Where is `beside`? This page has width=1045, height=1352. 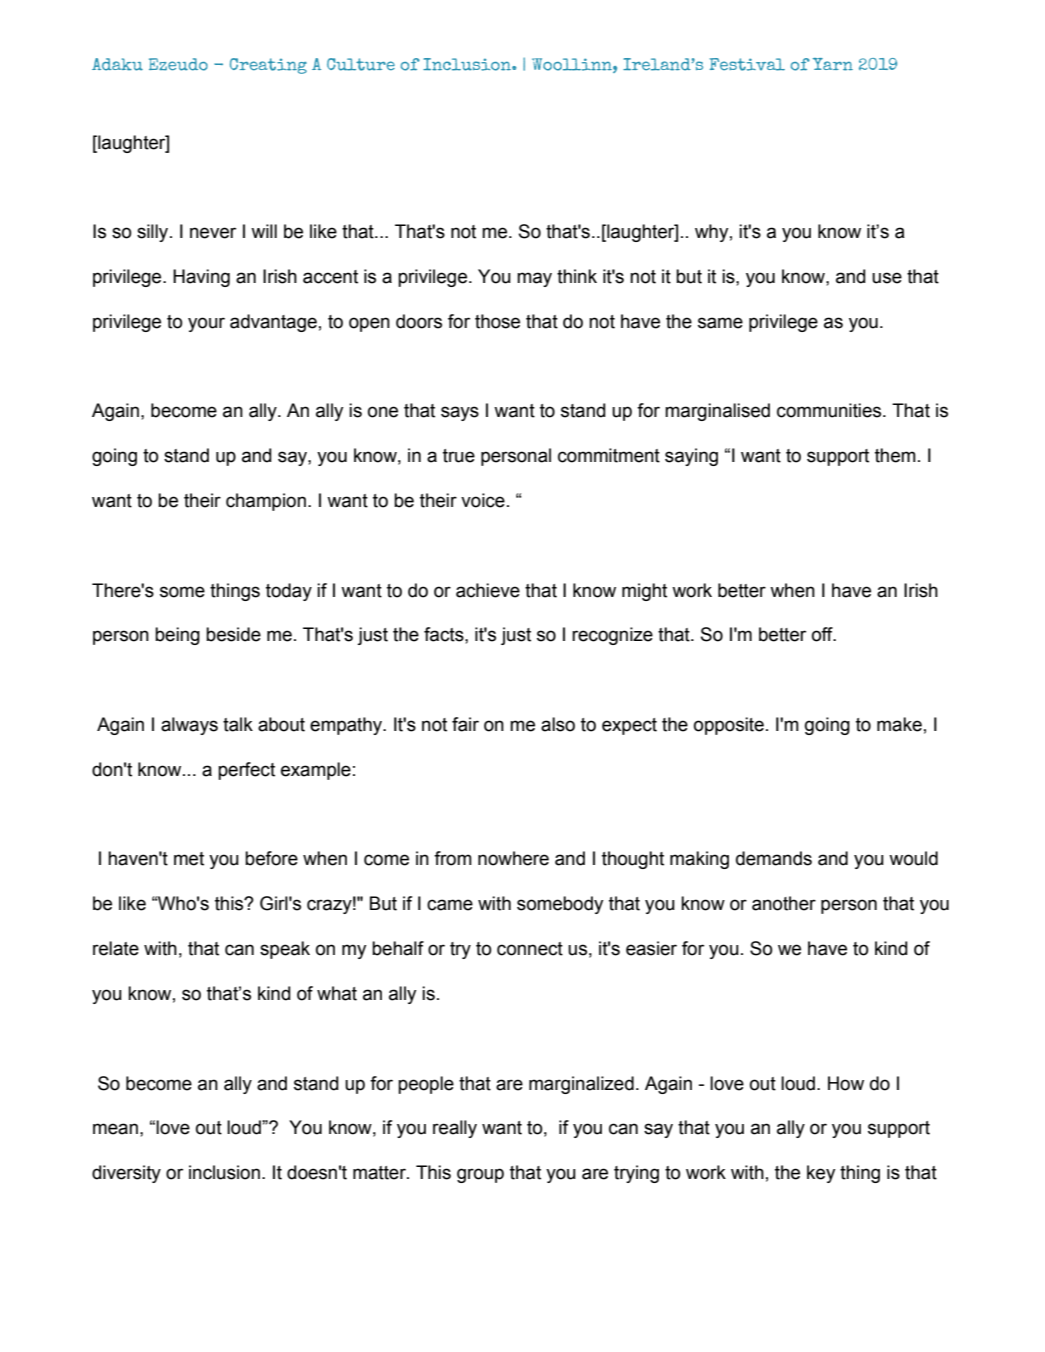
beside is located at coordinates (233, 634).
